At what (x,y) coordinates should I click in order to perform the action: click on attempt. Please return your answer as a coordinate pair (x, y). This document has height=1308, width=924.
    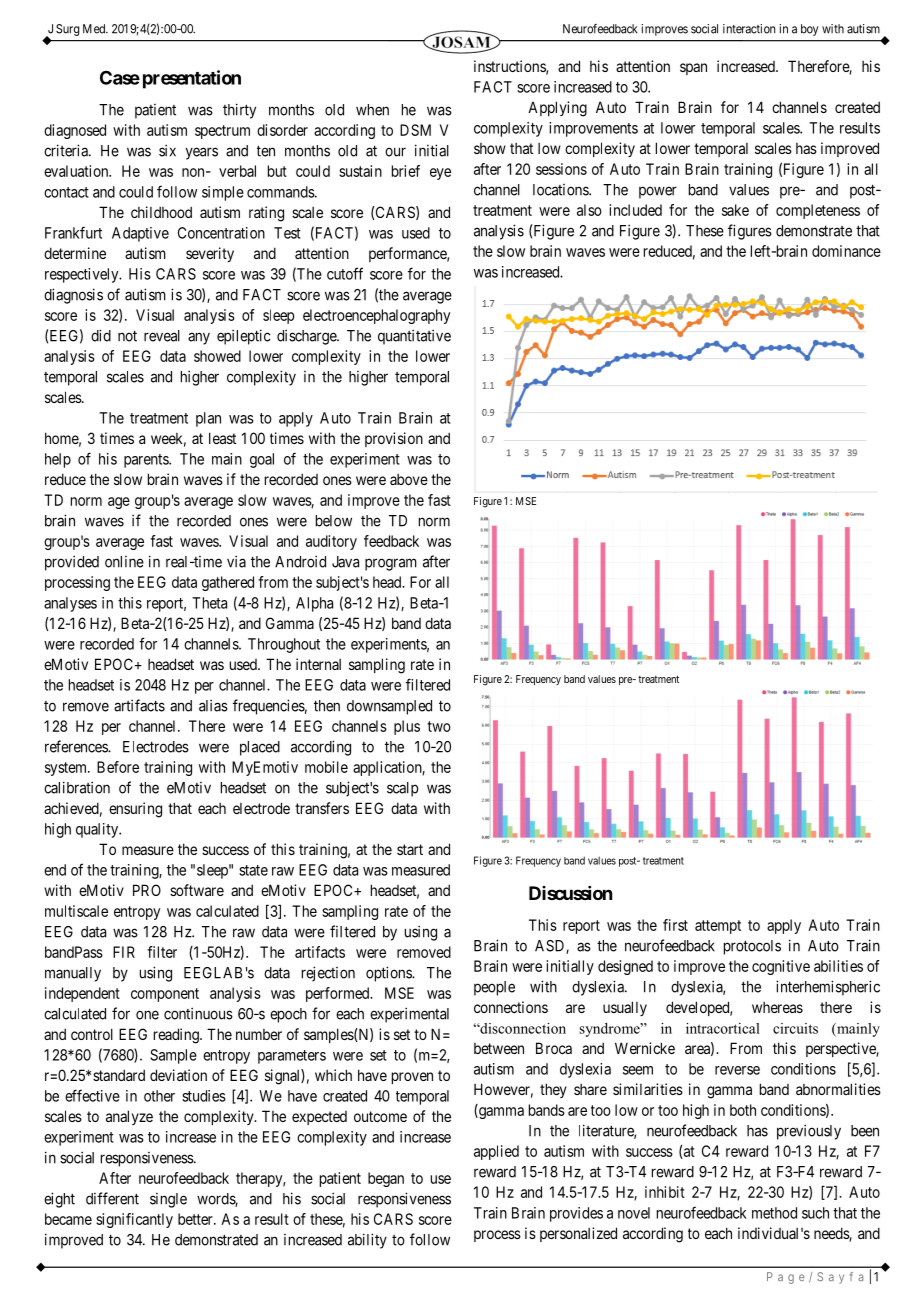
    Looking at the image, I should click on (718, 927).
